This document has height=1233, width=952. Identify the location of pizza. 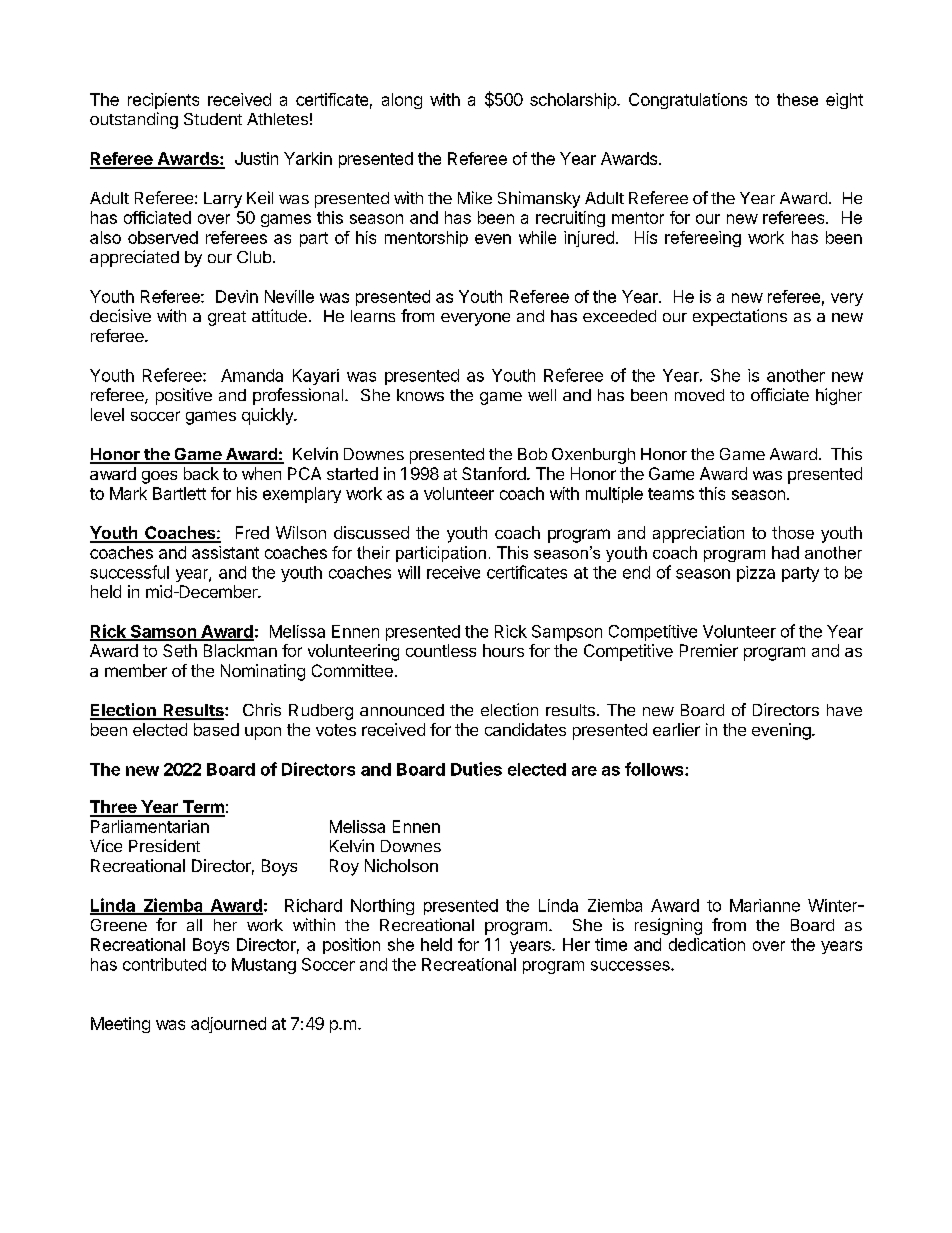
(756, 574).
